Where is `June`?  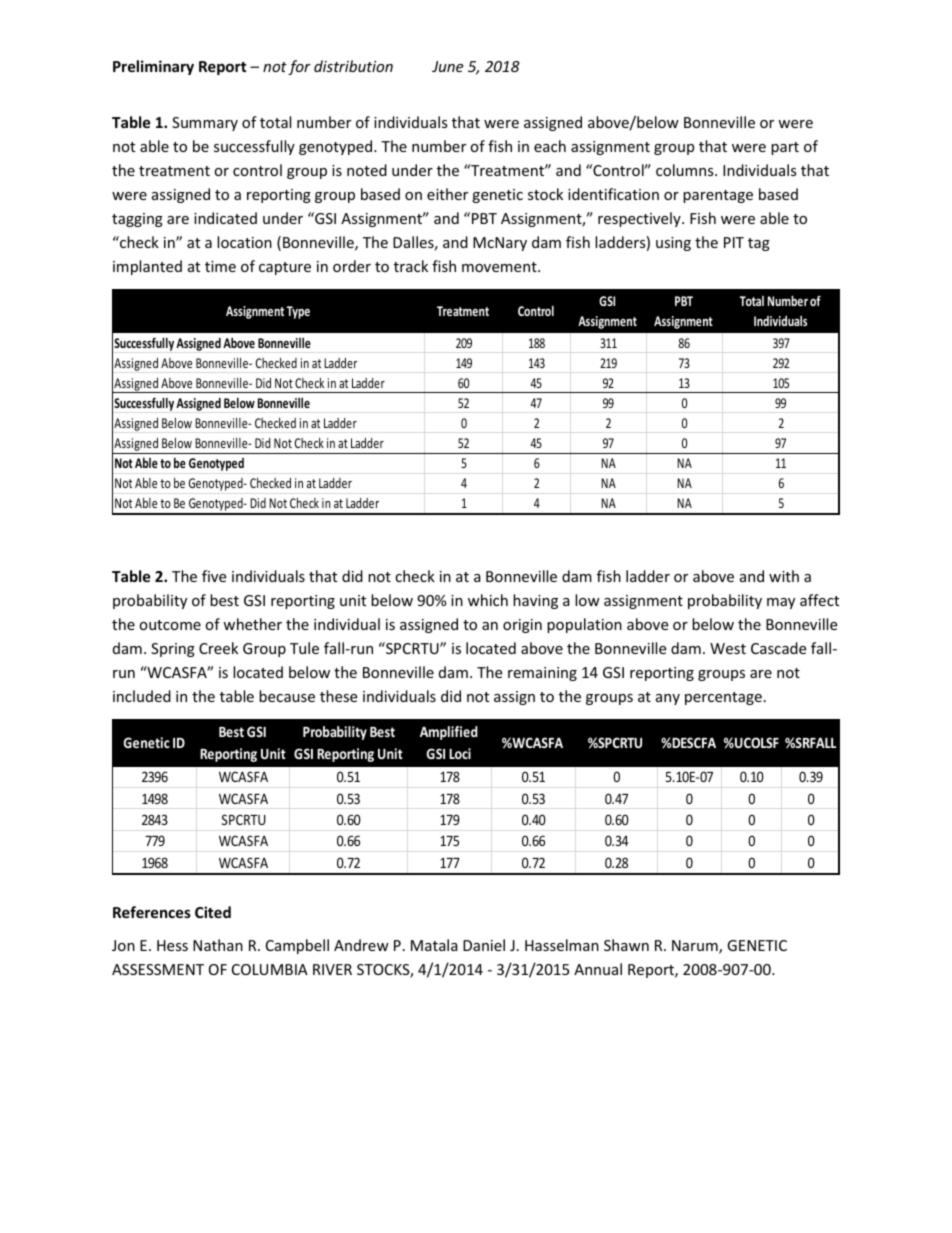
June is located at coordinates (447, 66).
